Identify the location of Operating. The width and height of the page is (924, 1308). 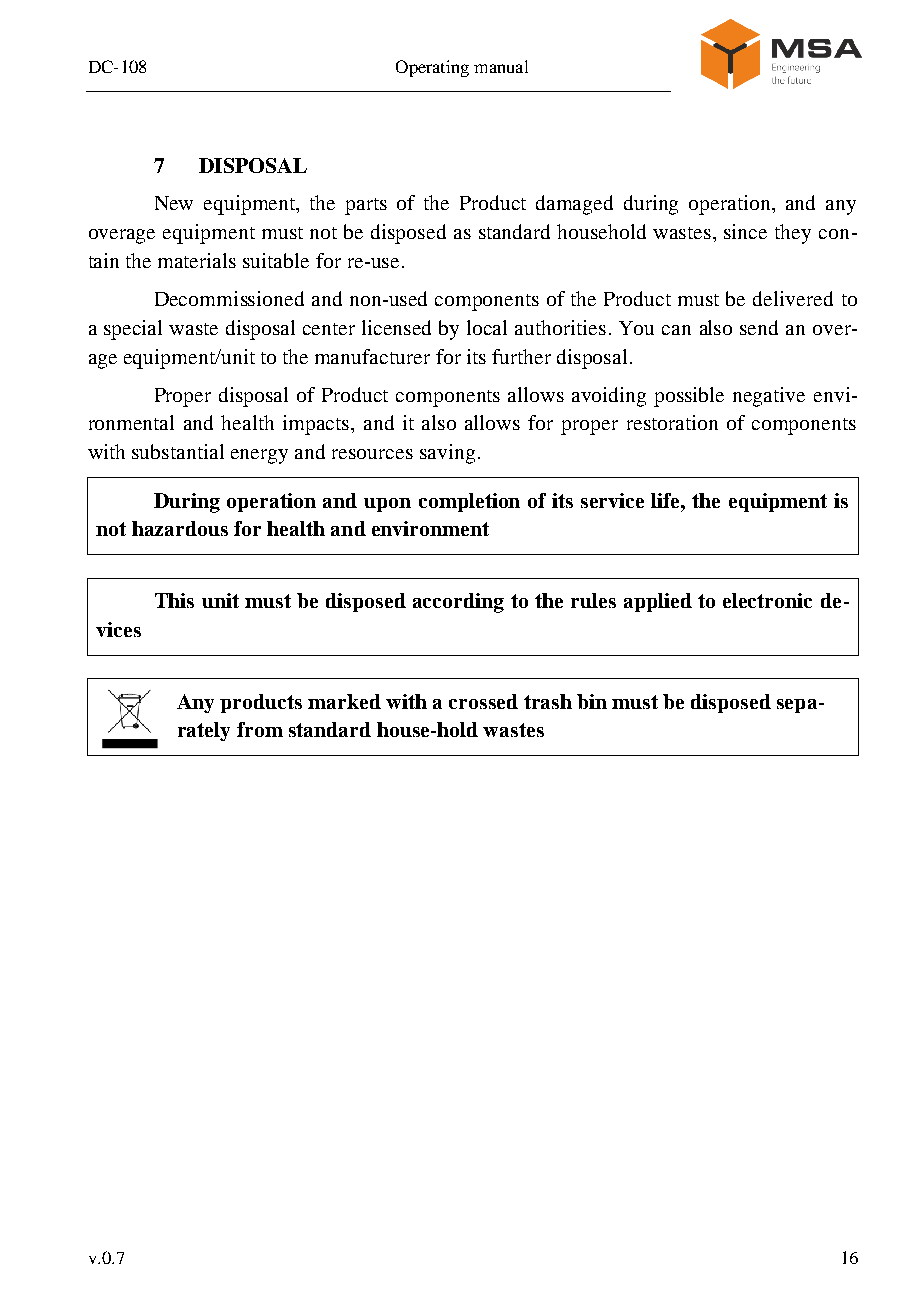
(432, 68).
